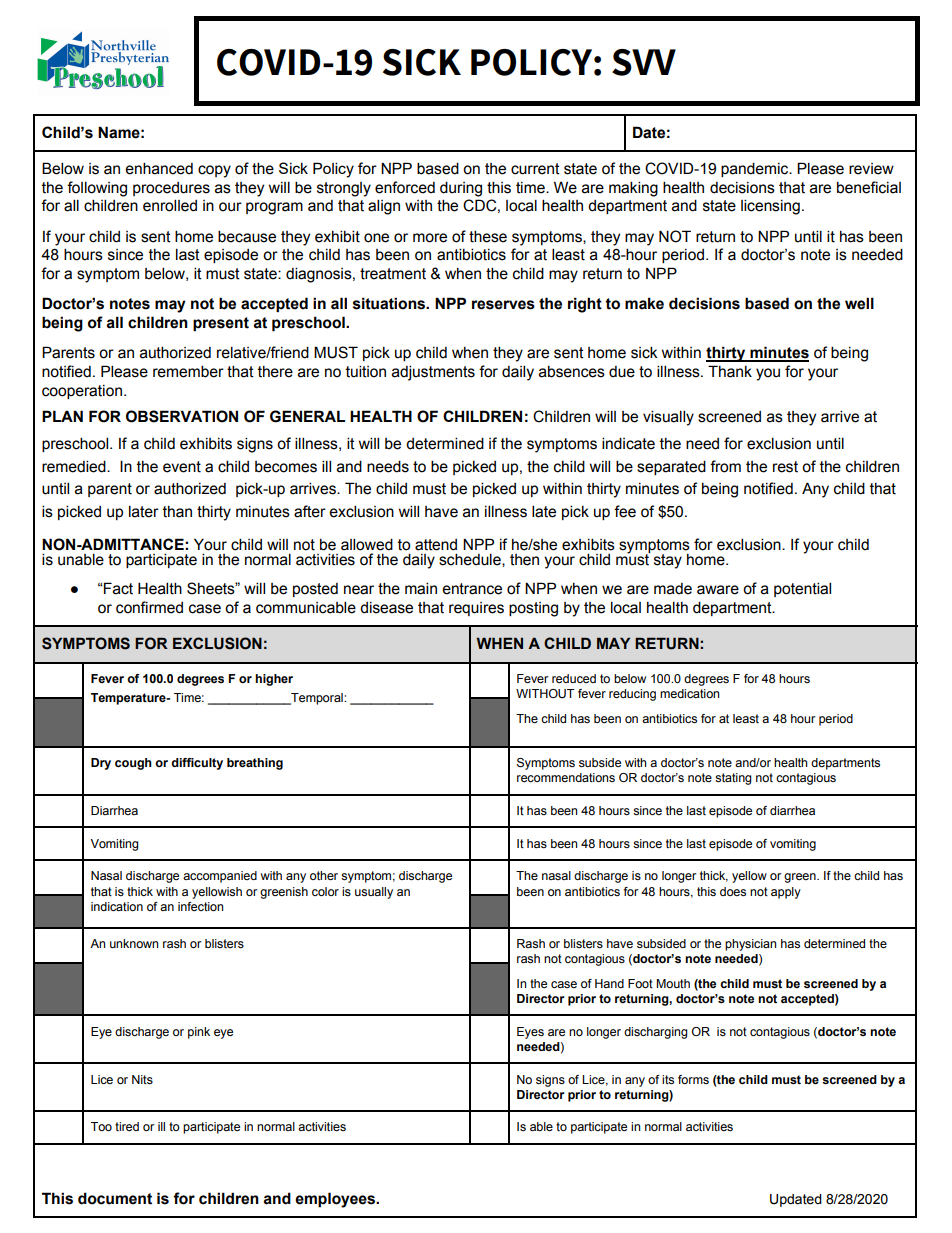  Describe the element at coordinates (336, 1200) in the screenshot. I see `employees` at that location.
